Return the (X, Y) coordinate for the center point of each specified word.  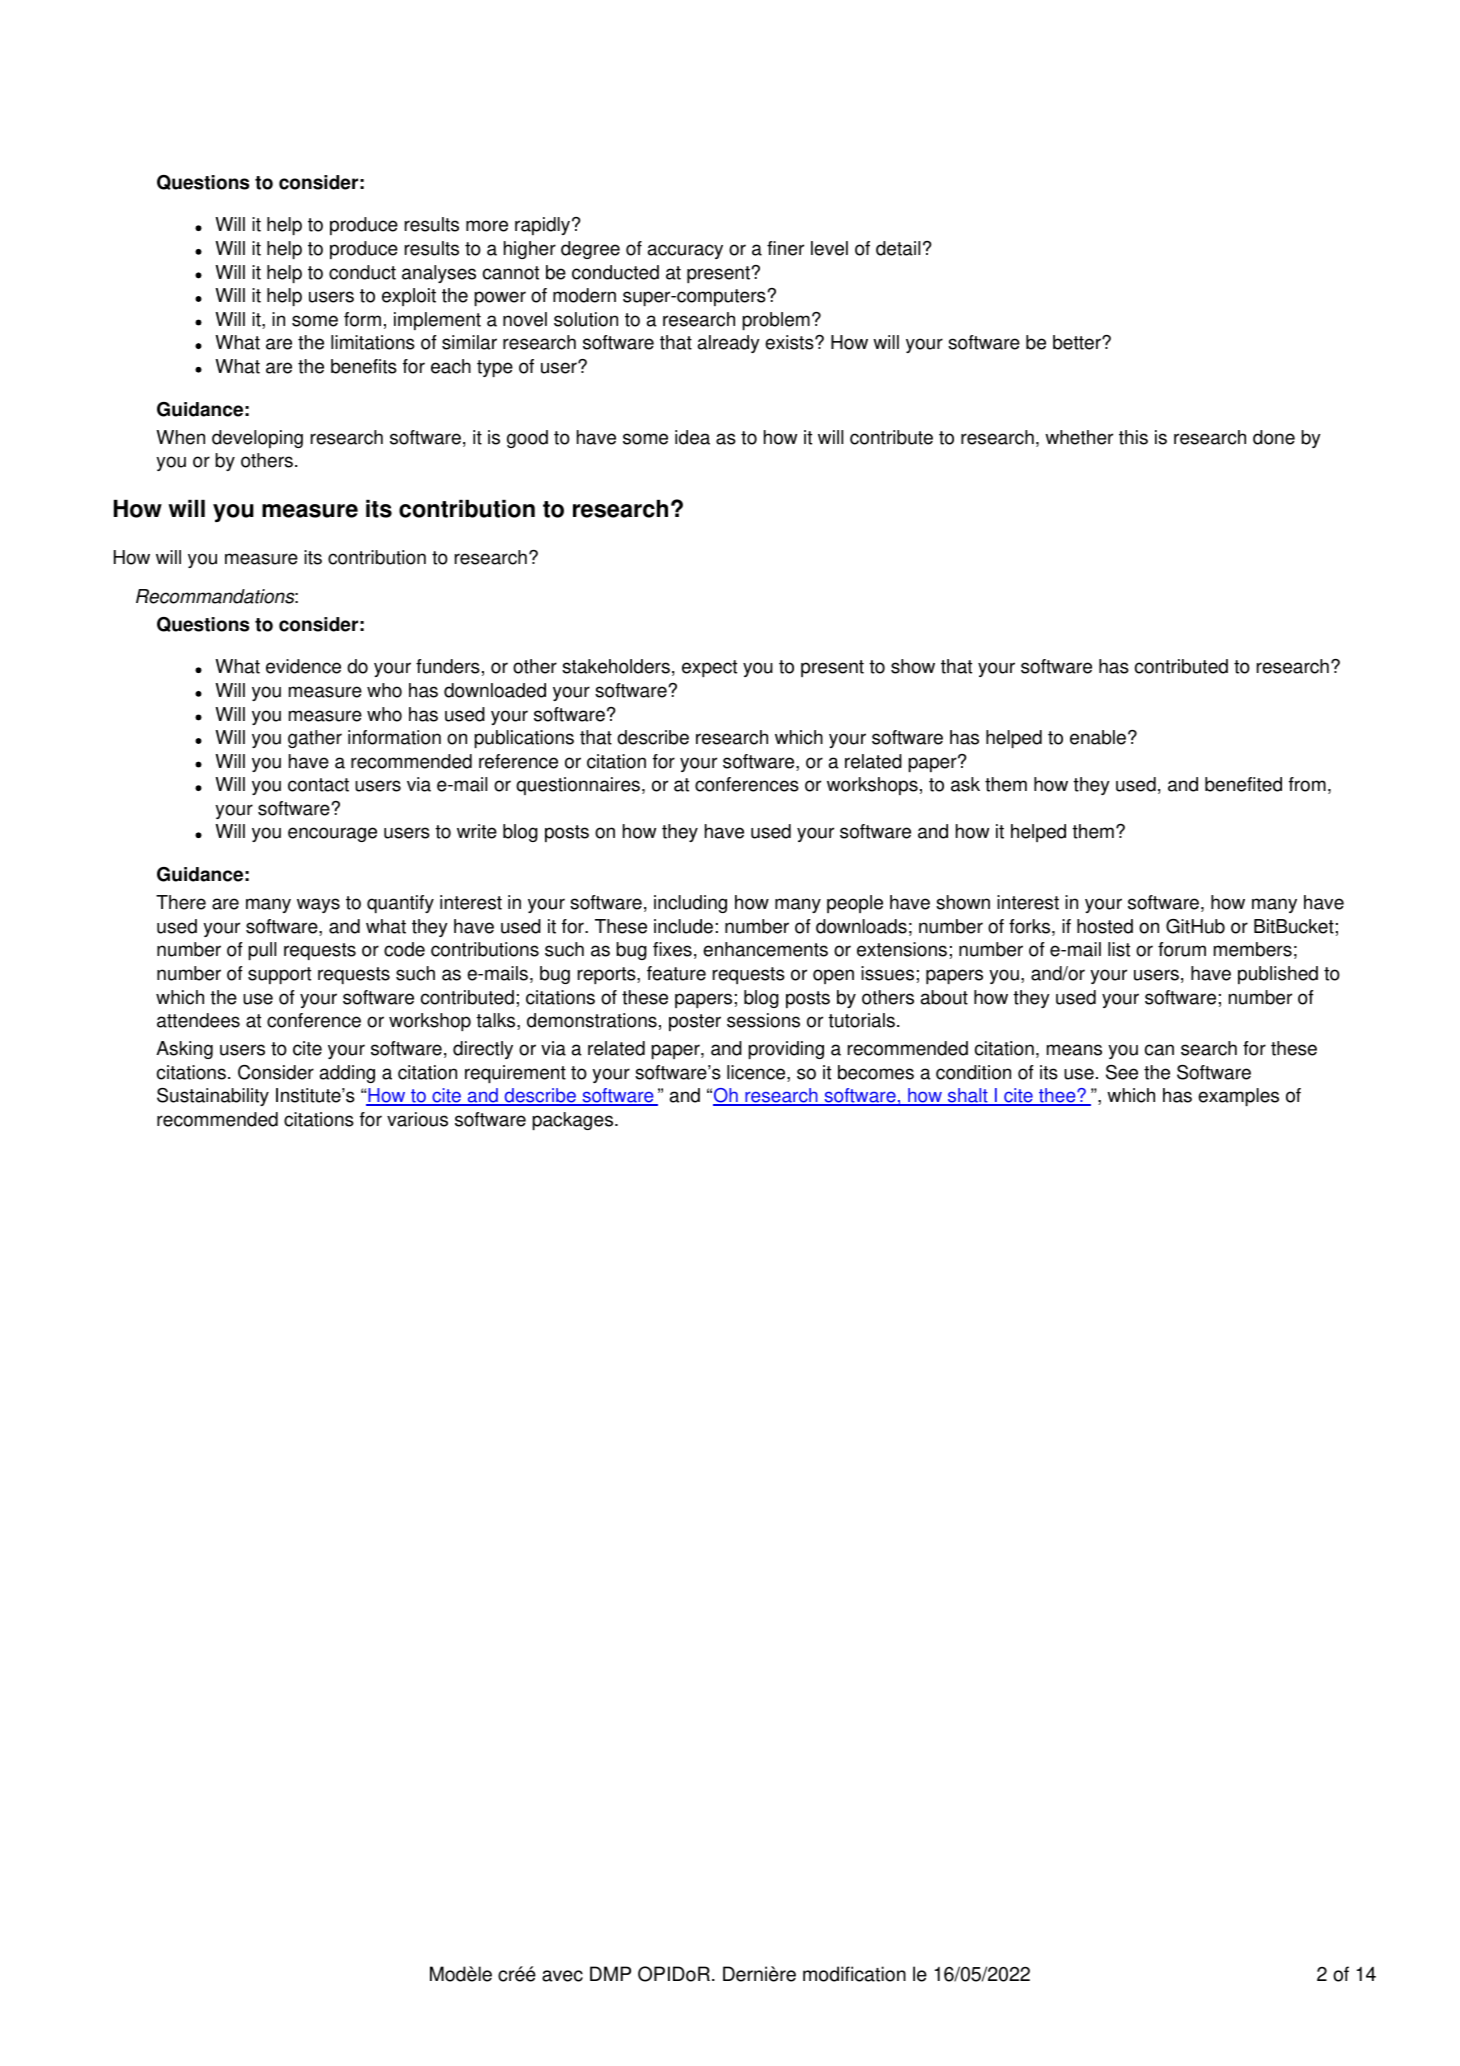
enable (1098, 737)
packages (574, 1121)
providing (786, 1050)
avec (562, 1976)
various (417, 1119)
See (1122, 1072)
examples (1238, 1097)
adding (347, 1074)
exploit (409, 297)
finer (785, 248)
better (1078, 342)
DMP (610, 1973)
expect (709, 668)
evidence (303, 666)
